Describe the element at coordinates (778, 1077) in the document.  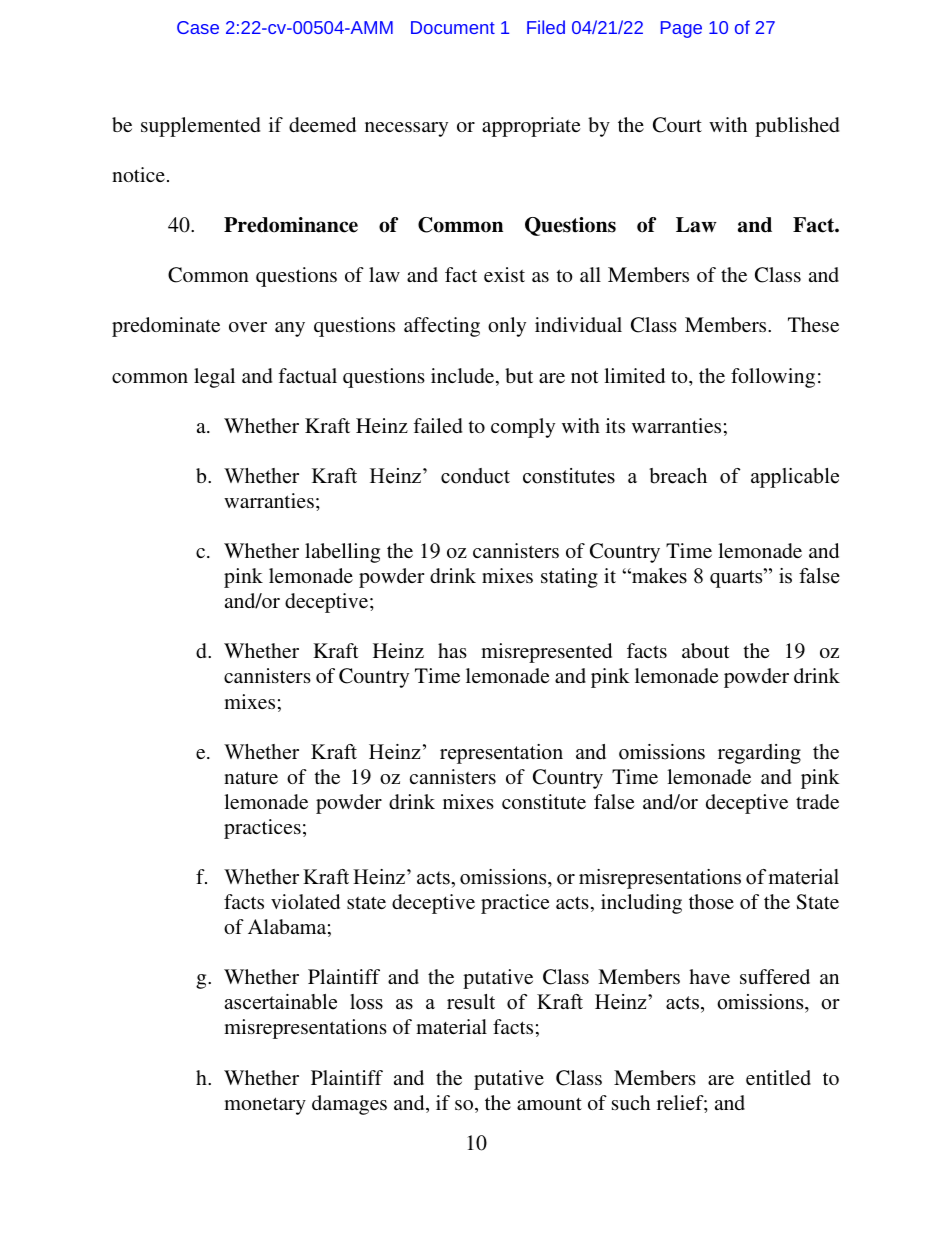
I see `entitled` at that location.
